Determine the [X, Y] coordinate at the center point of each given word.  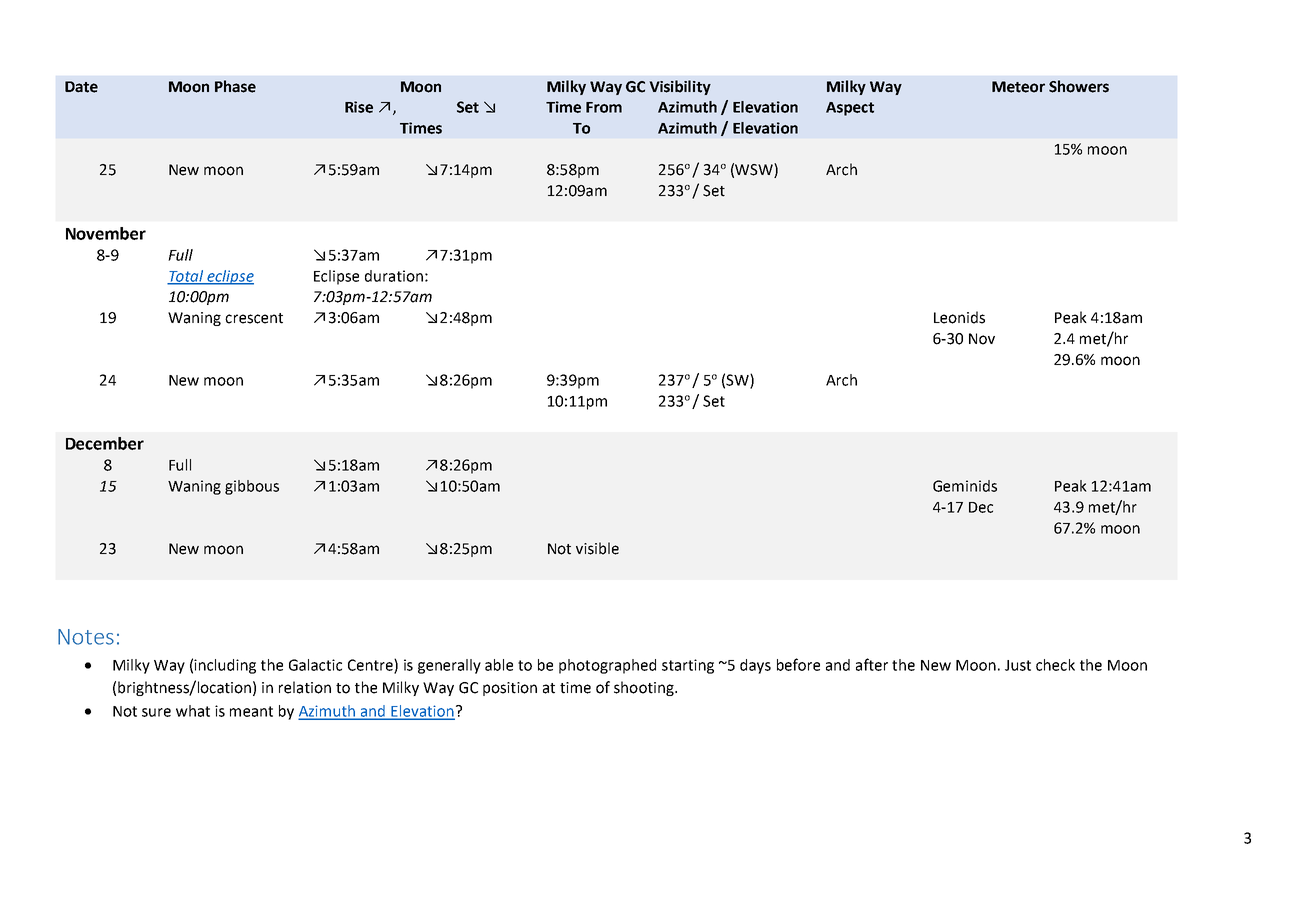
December [105, 443]
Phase [235, 86]
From [604, 107]
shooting [645, 688]
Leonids [959, 317]
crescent [254, 318]
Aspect [850, 109]
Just [1018, 665]
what [193, 711]
